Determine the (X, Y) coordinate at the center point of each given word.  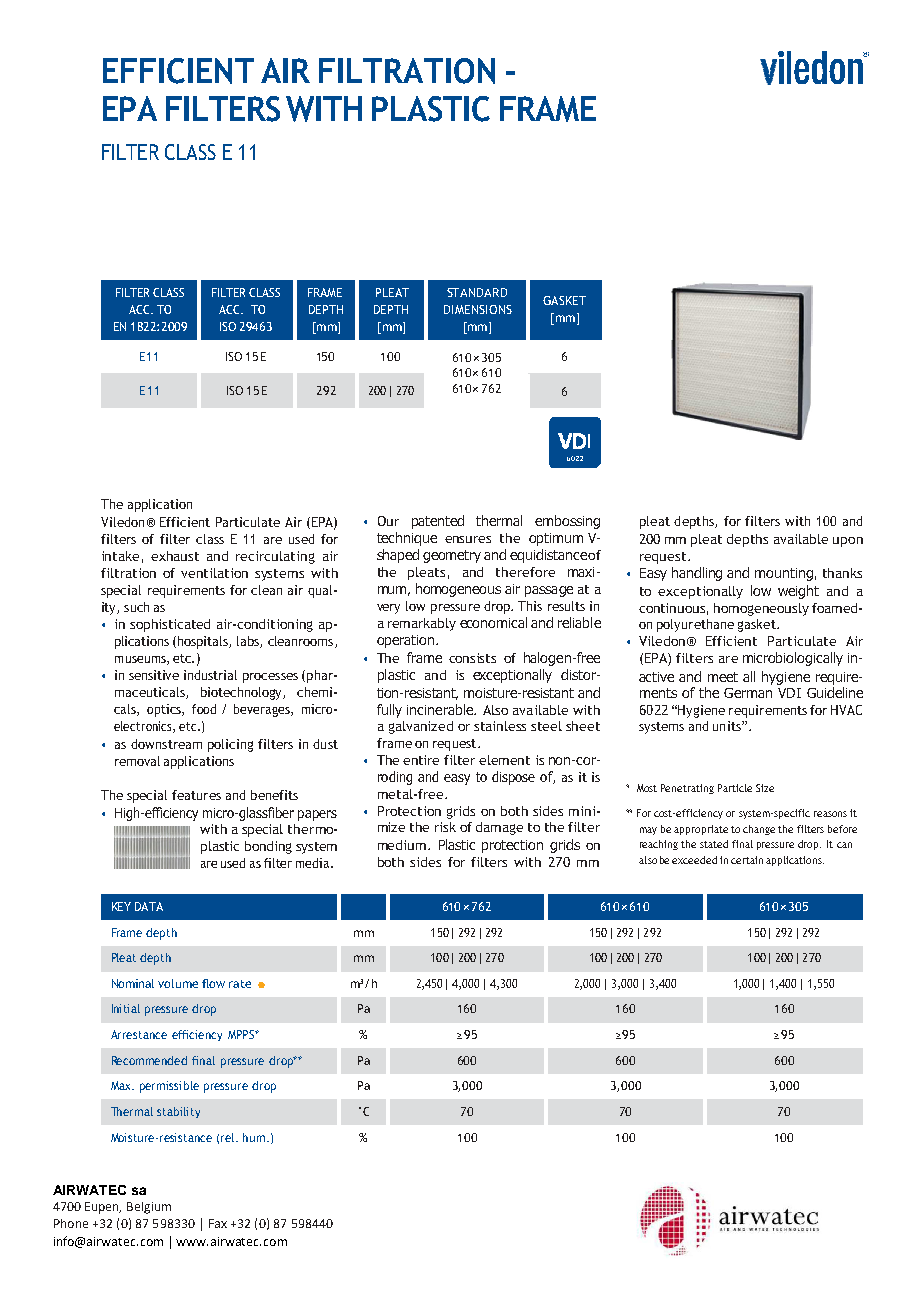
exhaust (175, 556)
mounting (784, 574)
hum (255, 1137)
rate (240, 984)
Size (765, 788)
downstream (166, 744)
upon (848, 542)
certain (747, 860)
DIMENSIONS (478, 309)
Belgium (149, 1208)
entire (421, 760)
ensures (468, 539)
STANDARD (477, 292)
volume (178, 983)
